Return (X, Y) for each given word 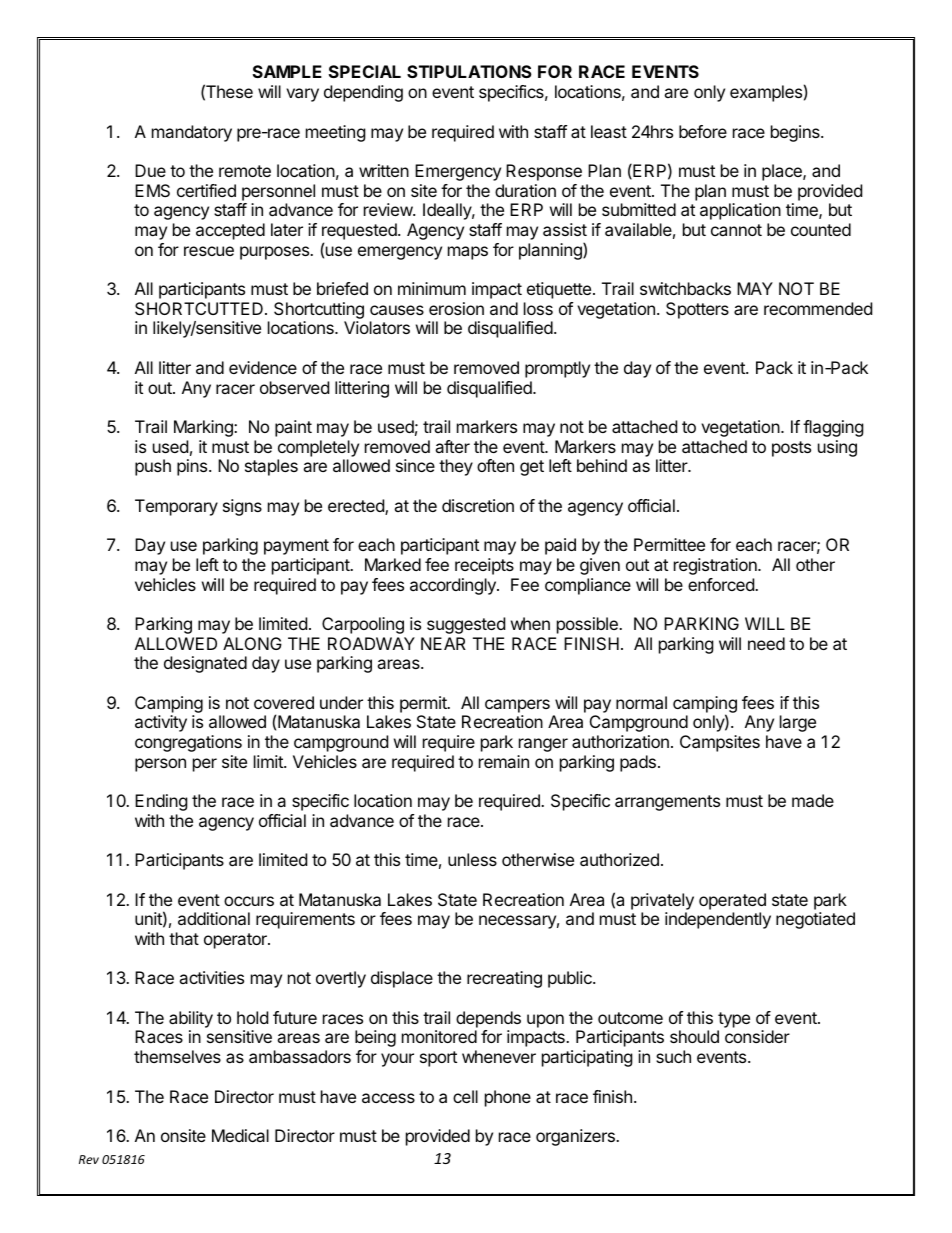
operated (732, 901)
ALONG (252, 643)
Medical (240, 1135)
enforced (722, 584)
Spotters (697, 310)
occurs (249, 901)
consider (757, 1036)
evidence (263, 367)
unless (472, 859)
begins (796, 133)
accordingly (454, 586)
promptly (557, 369)
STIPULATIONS (469, 71)
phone (508, 1098)
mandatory (192, 133)
